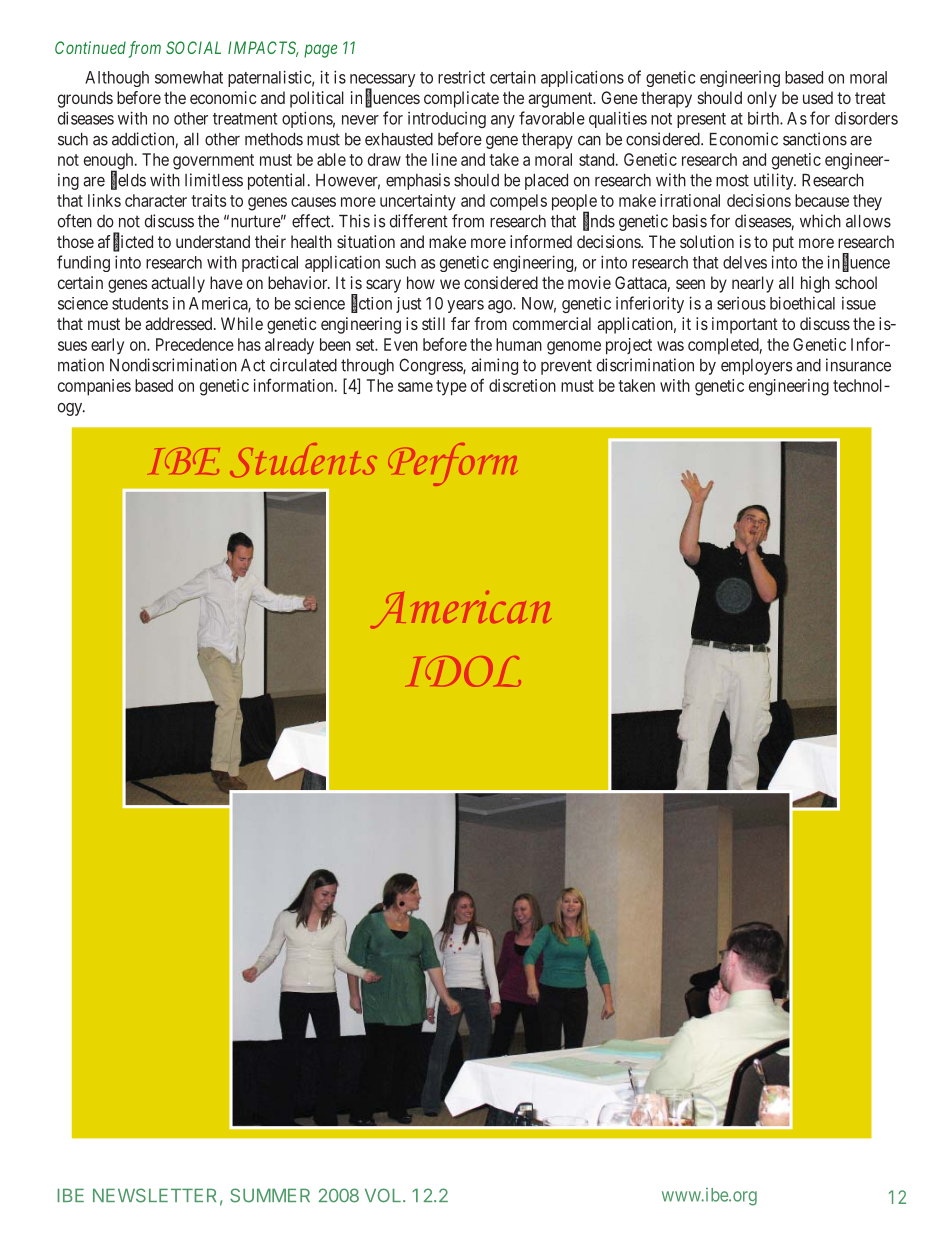 The width and height of the screenshot is (952, 1233). What do you see at coordinates (461, 77) in the screenshot?
I see `restrict` at bounding box center [461, 77].
